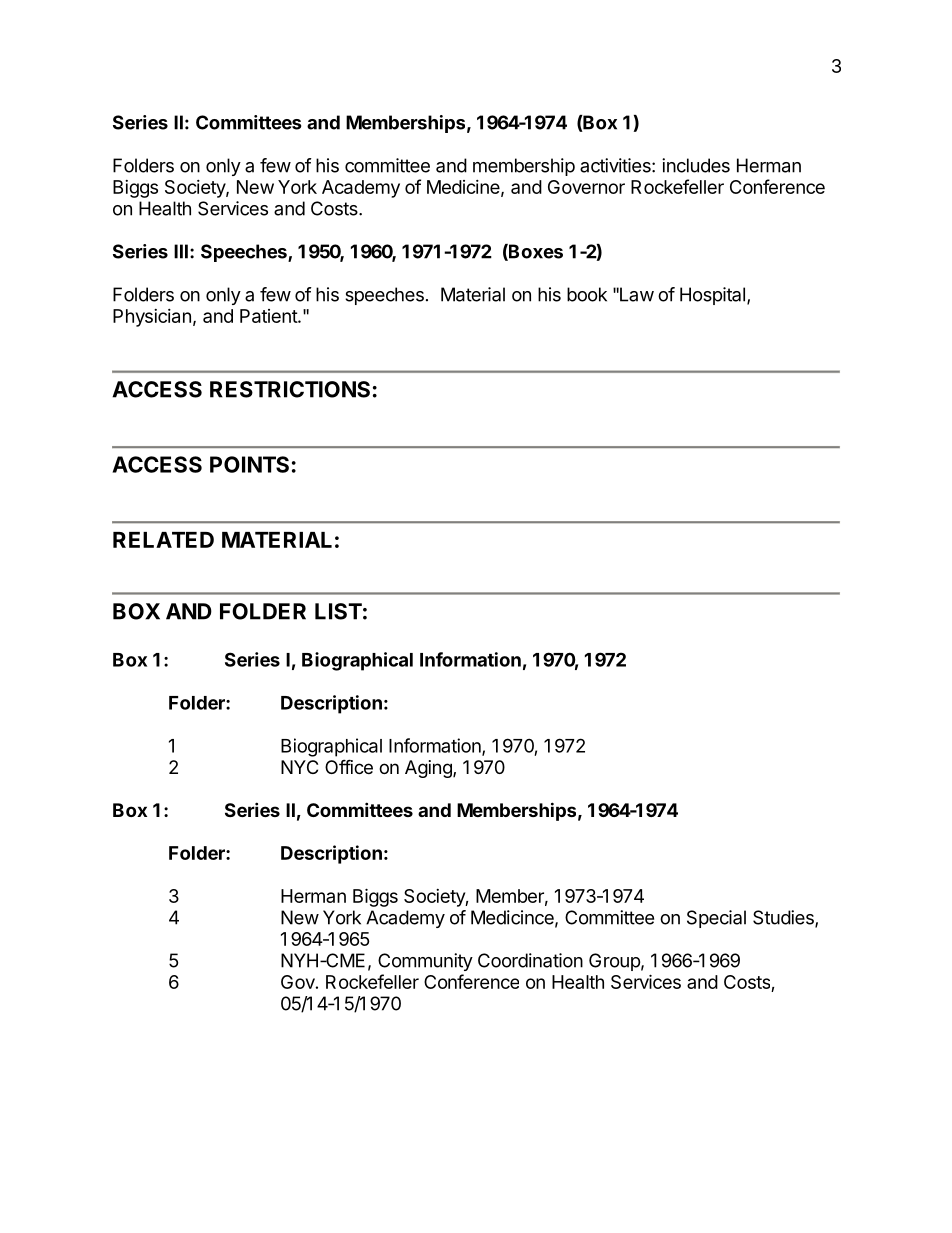 The height and width of the screenshot is (1233, 952). Describe the element at coordinates (181, 251) in the screenshot. I see `III` at that location.
